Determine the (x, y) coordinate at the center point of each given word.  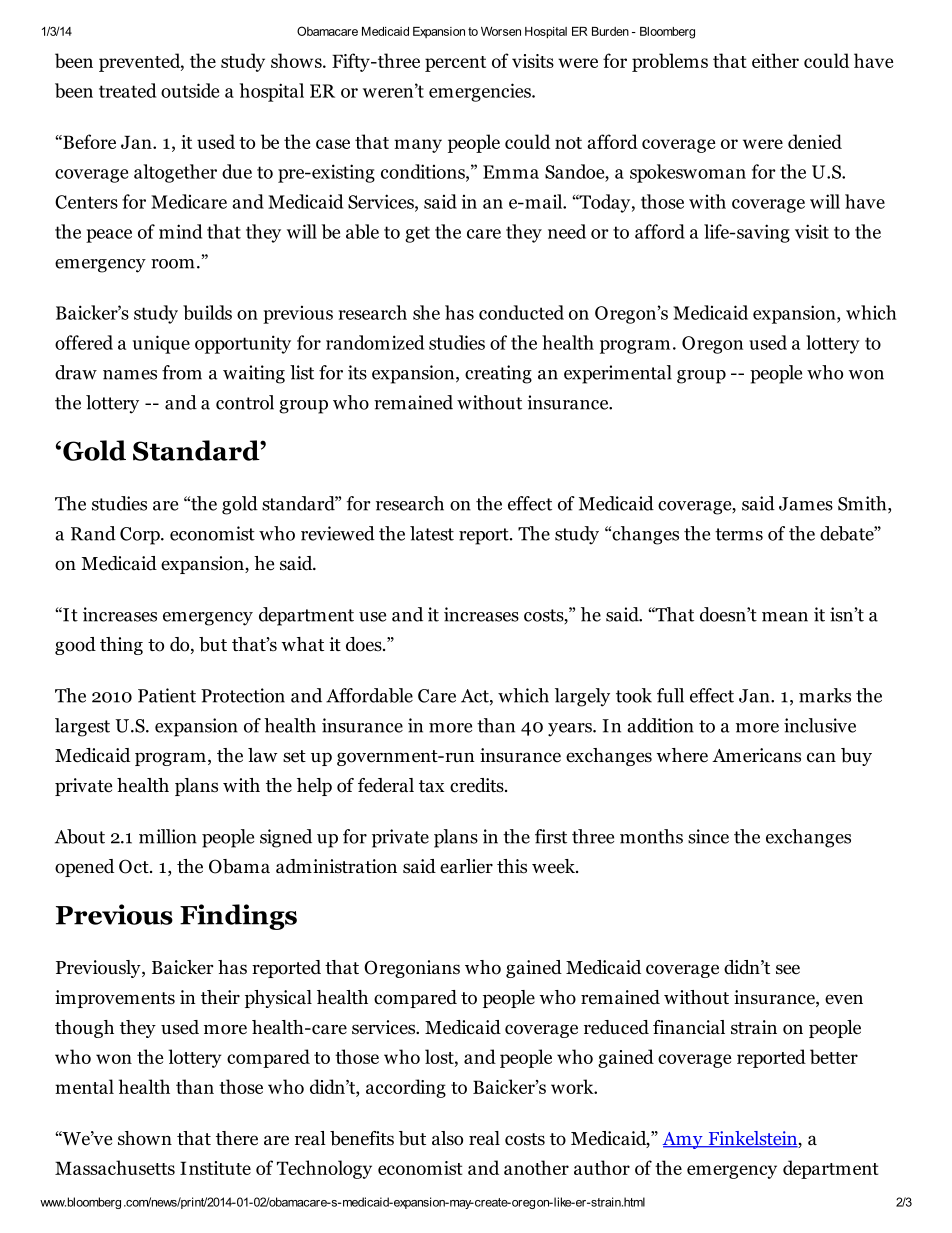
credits (478, 785)
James (806, 504)
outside (190, 90)
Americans (756, 755)
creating (498, 374)
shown (145, 1138)
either (775, 60)
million (168, 836)
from (182, 372)
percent (455, 64)
